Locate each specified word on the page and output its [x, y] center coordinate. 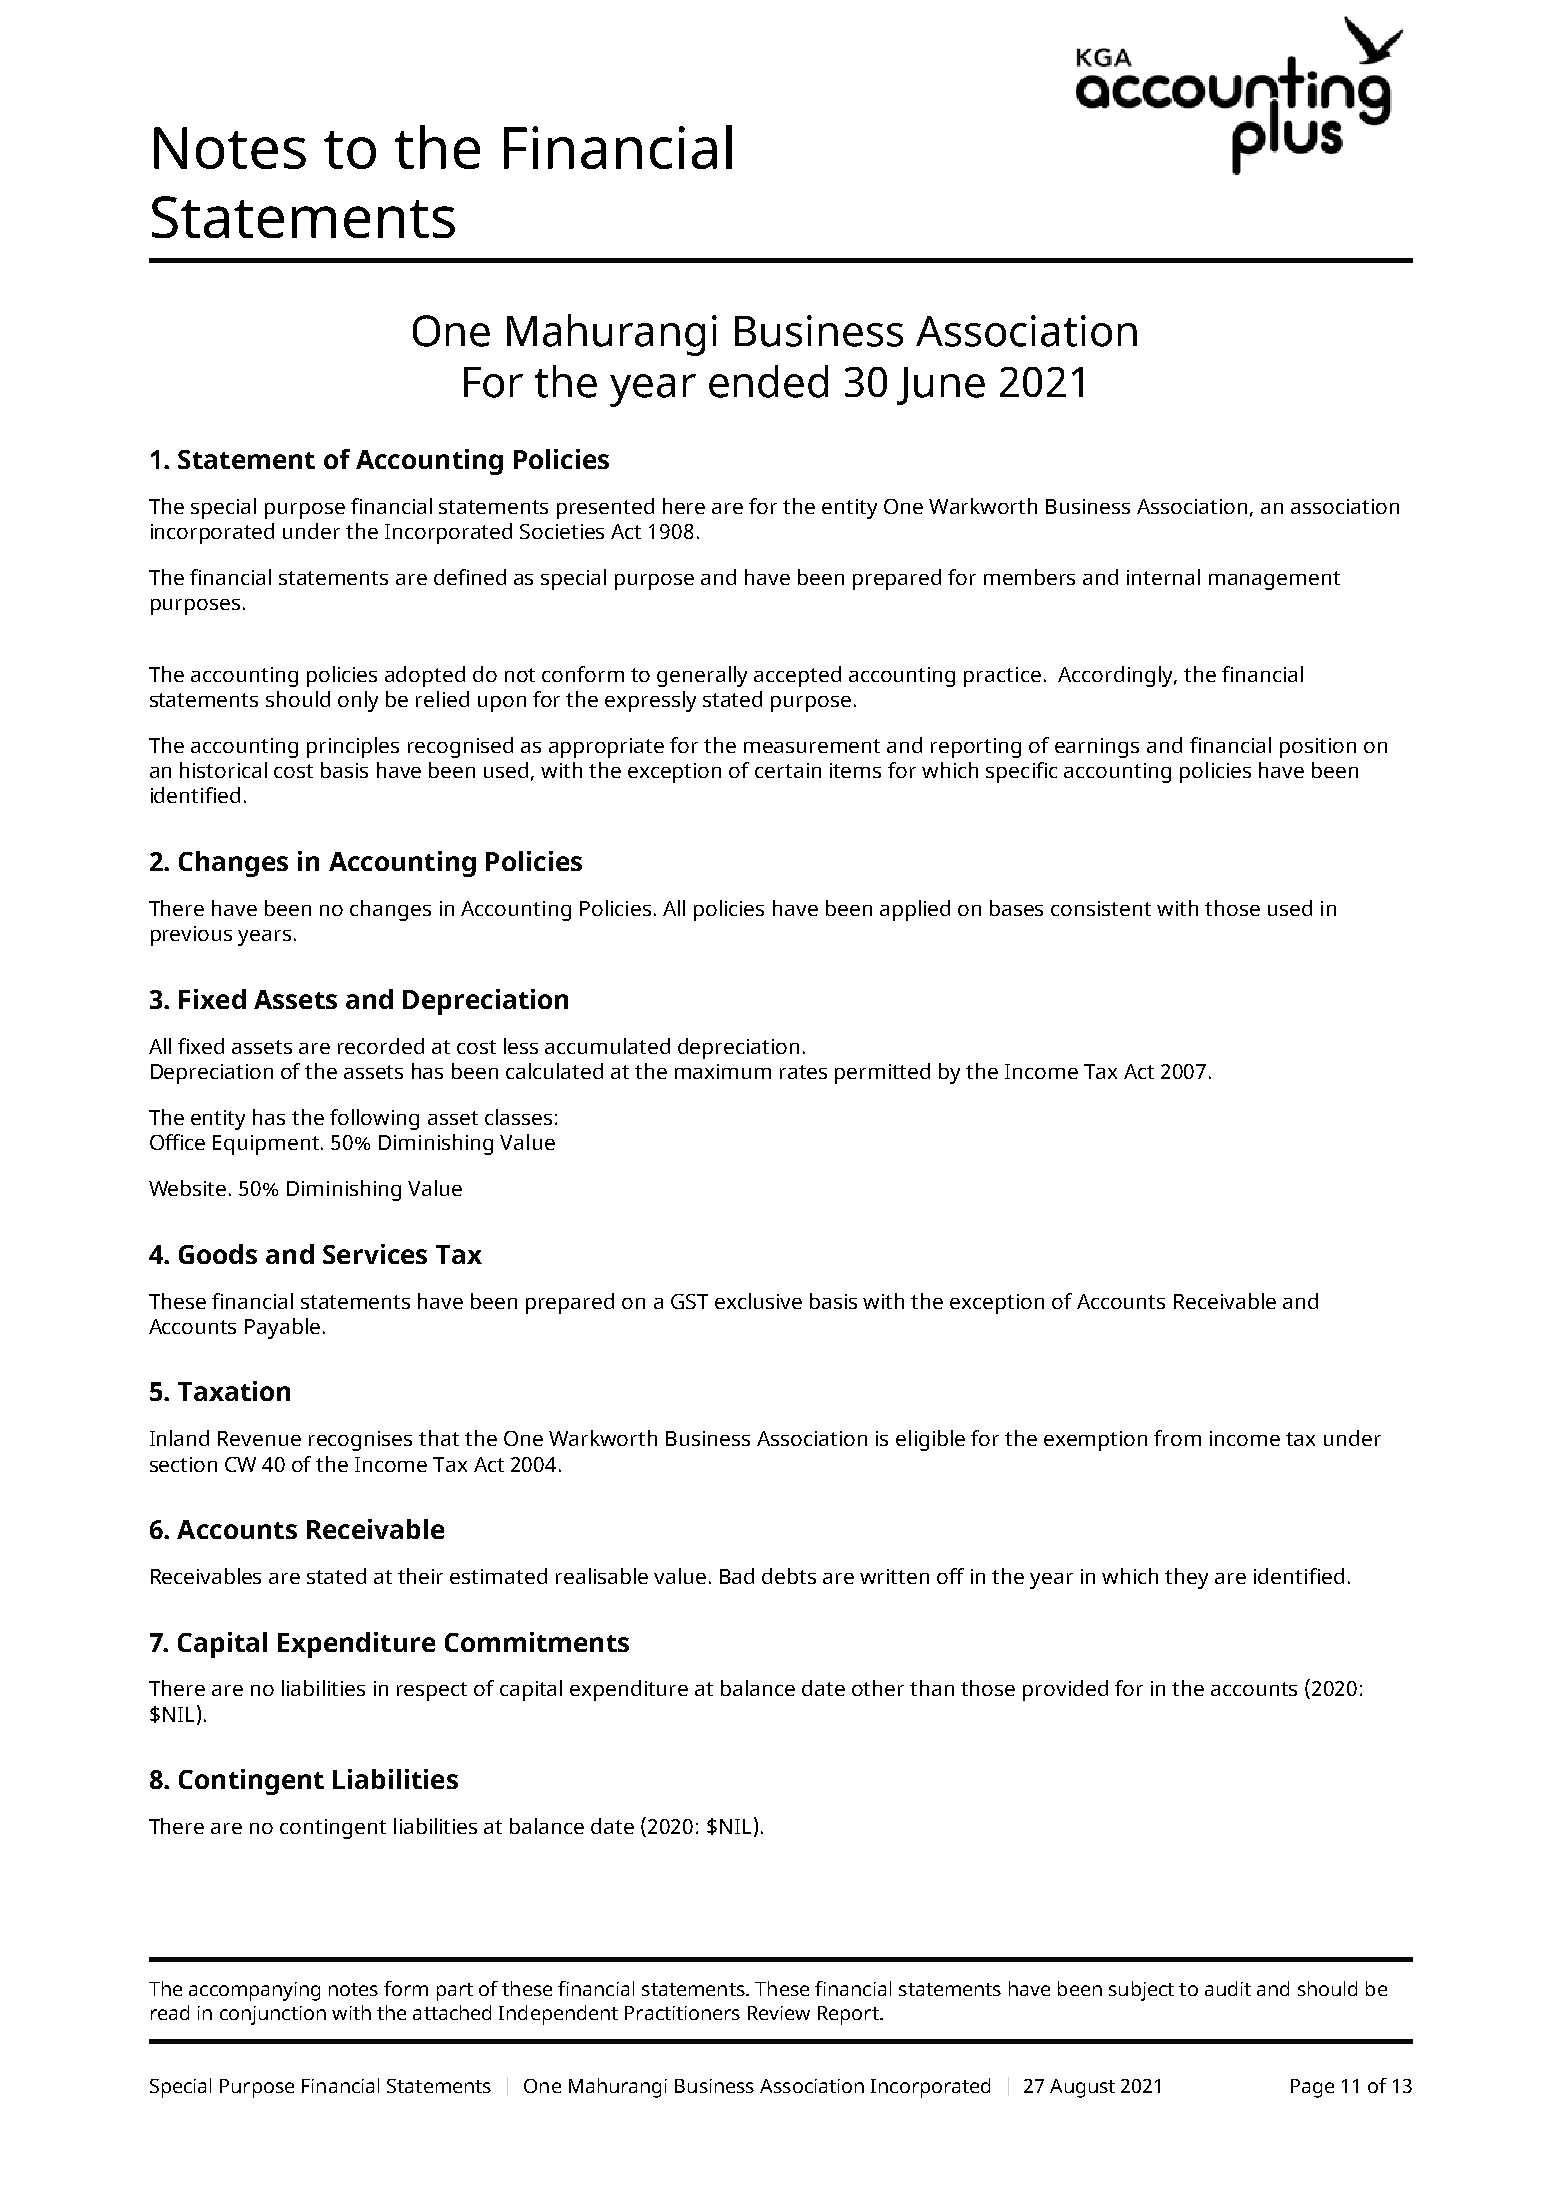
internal [1163, 577]
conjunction [273, 2015]
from [1177, 1438]
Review [779, 2013]
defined [470, 577]
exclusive [758, 1301]
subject [1141, 1991]
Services [375, 1254]
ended [768, 381]
